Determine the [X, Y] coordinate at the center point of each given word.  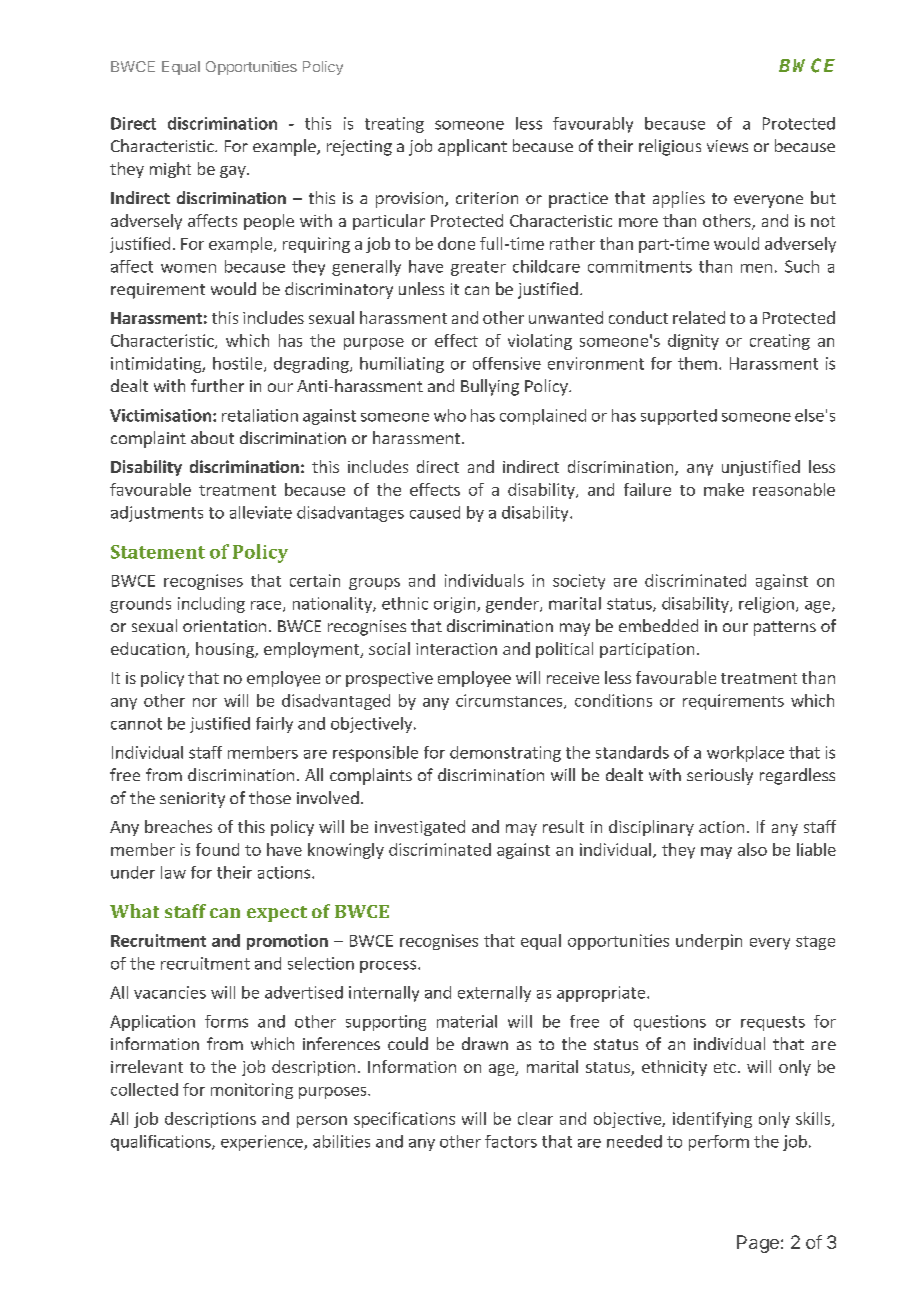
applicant [472, 147]
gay [234, 172]
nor [205, 702]
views [727, 146]
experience [263, 1143]
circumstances [510, 701]
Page [758, 1244]
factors [511, 1141]
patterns [785, 628]
